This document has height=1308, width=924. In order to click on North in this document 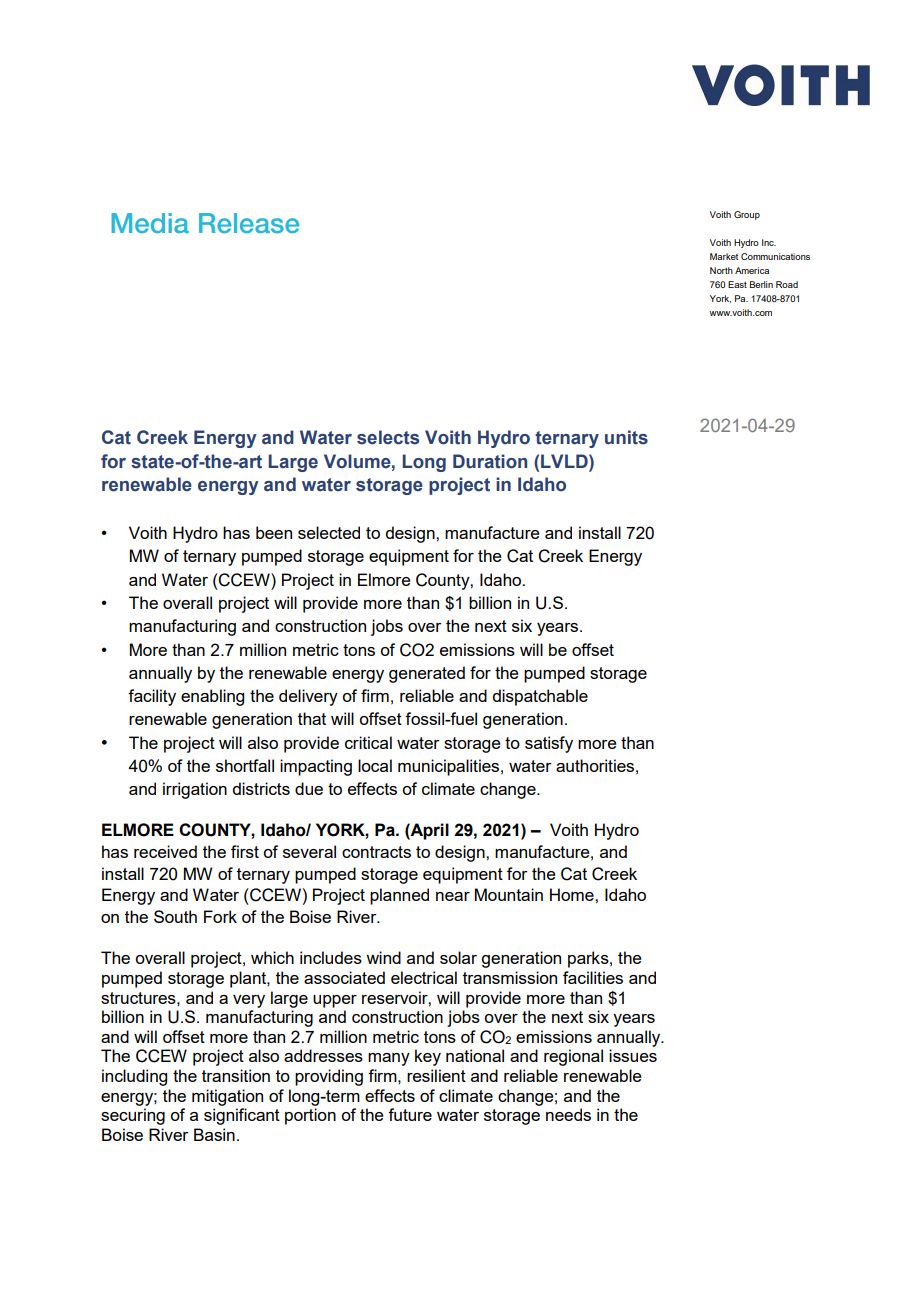, I will do `click(721, 270)`.
